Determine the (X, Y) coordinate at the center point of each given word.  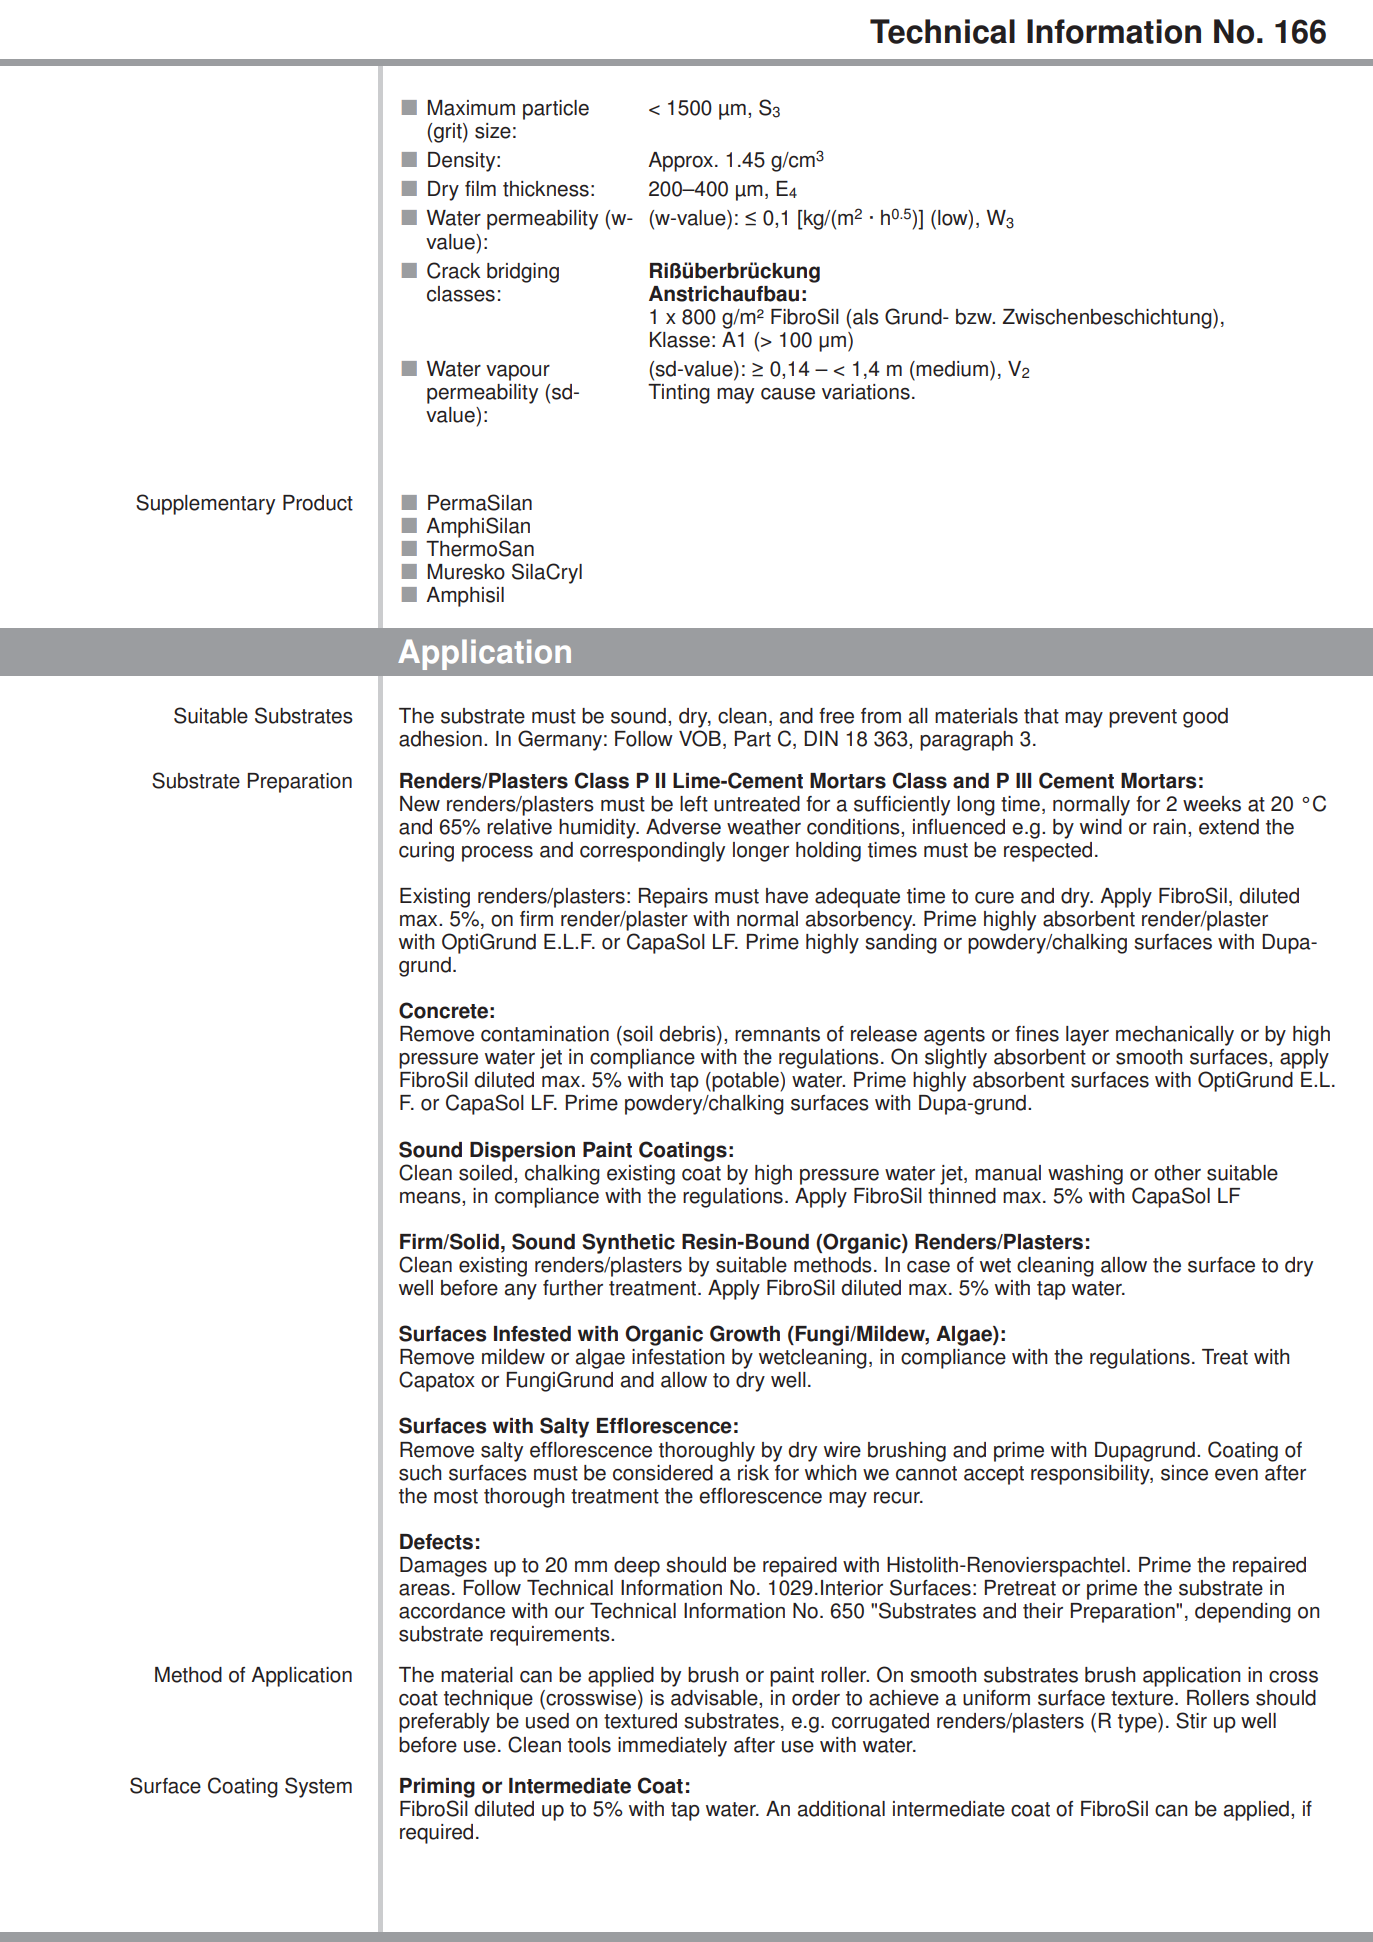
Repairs (673, 898)
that (1041, 716)
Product (318, 503)
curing (426, 852)
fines (1037, 1034)
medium (952, 369)
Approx (680, 162)
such (420, 1473)
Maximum (471, 108)
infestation (678, 1357)
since (1184, 1473)
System (318, 1787)
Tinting (679, 394)
